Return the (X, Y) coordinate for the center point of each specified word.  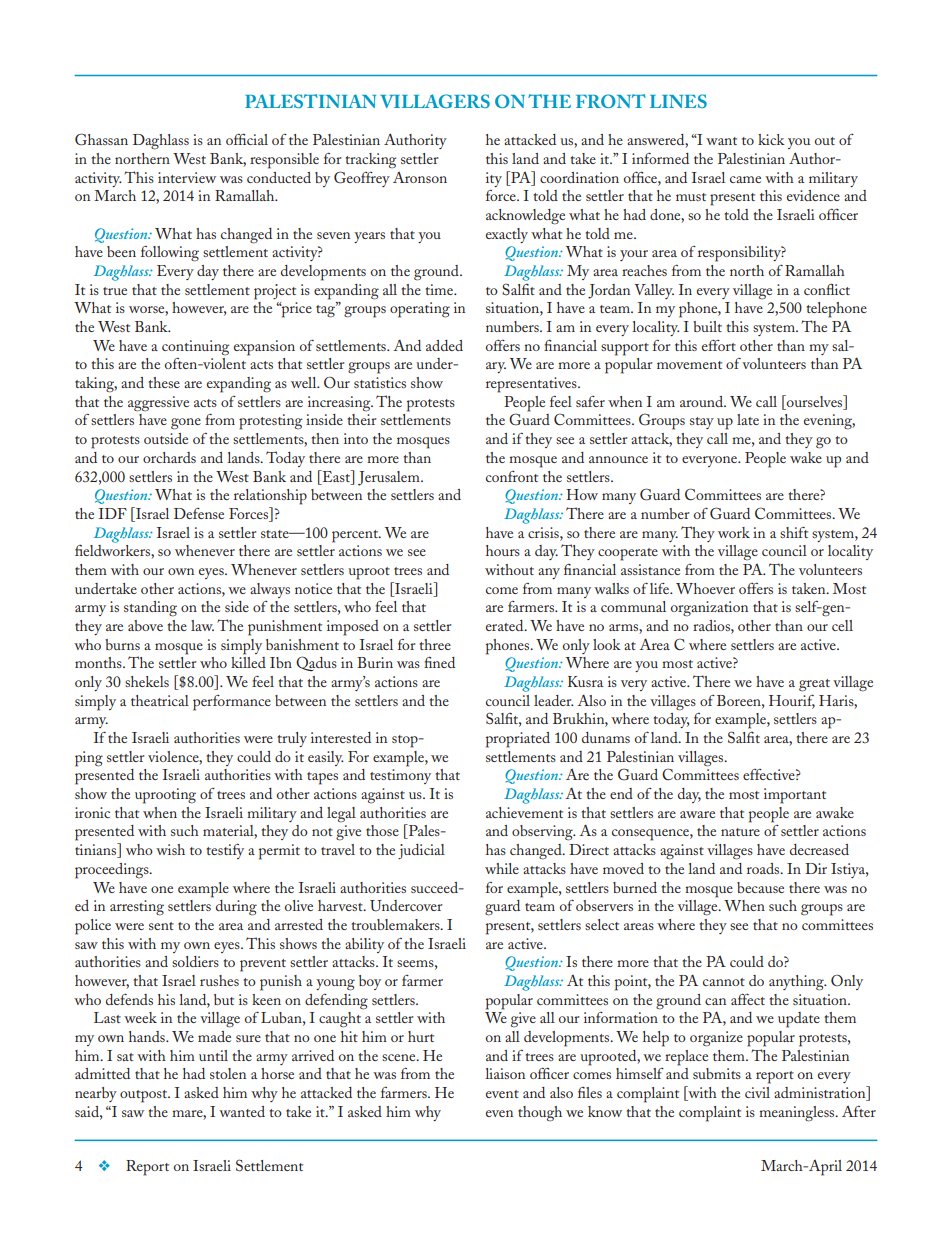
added (444, 345)
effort (719, 345)
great (814, 685)
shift (794, 532)
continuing (195, 348)
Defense (199, 513)
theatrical (160, 700)
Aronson (420, 177)
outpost (145, 1096)
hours (503, 550)
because (760, 887)
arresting (137, 908)
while (502, 868)
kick (771, 139)
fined (439, 662)
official (247, 139)
